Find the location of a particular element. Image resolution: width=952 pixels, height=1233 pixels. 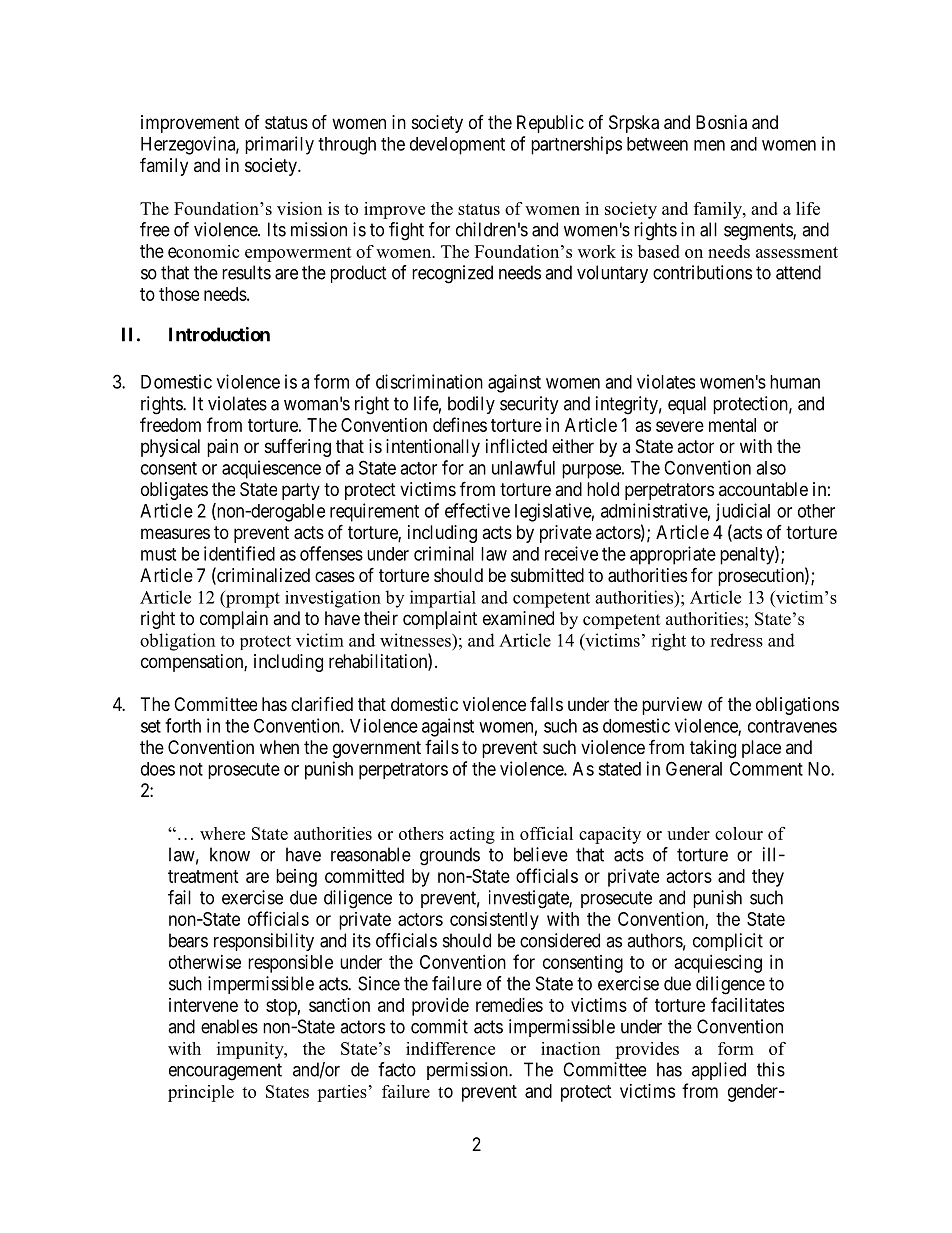

identified is located at coordinates (239, 553).
